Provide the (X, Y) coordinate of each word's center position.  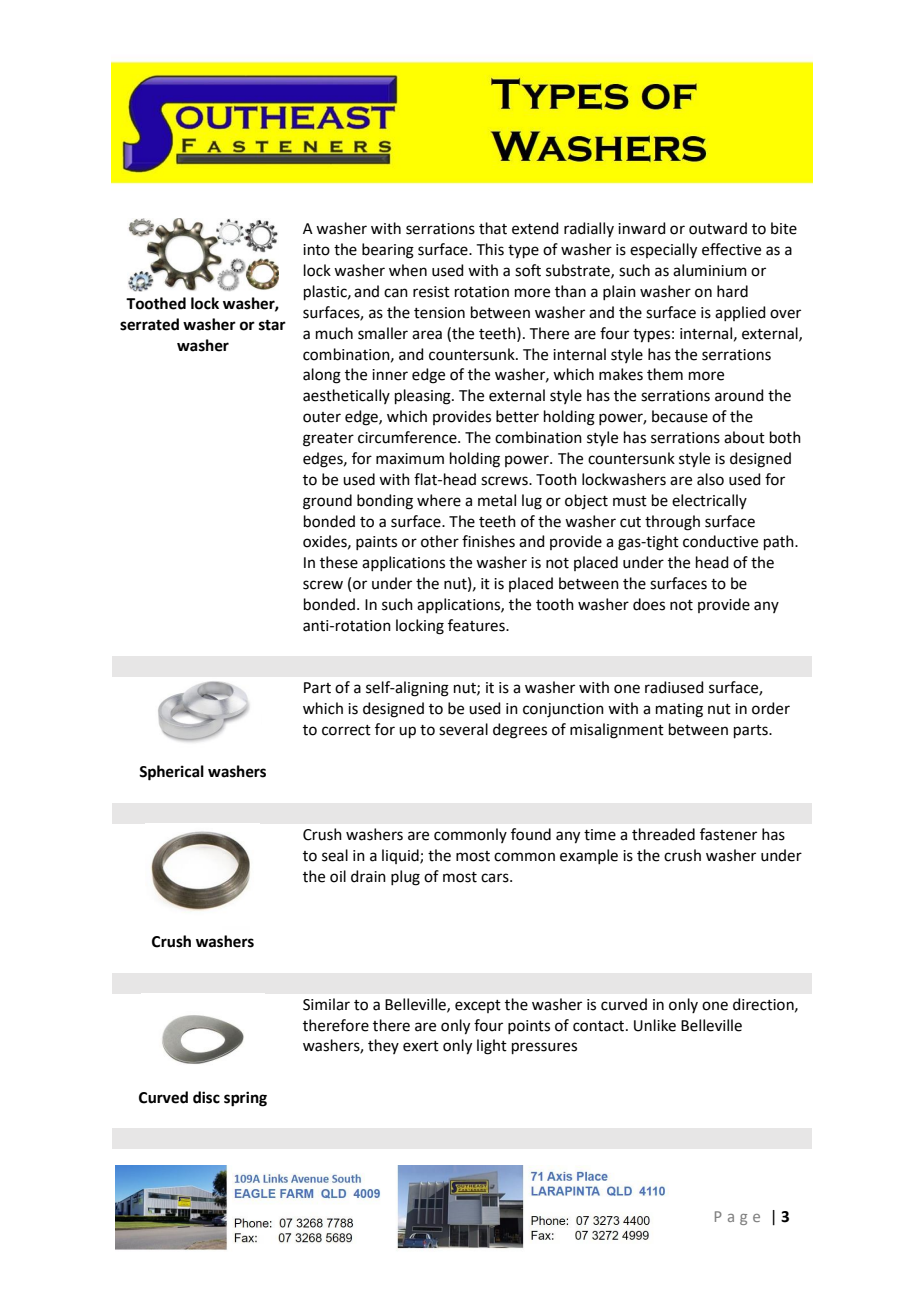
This (490, 249)
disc (206, 1097)
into (316, 250)
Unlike (655, 1025)
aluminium (710, 270)
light (492, 1047)
